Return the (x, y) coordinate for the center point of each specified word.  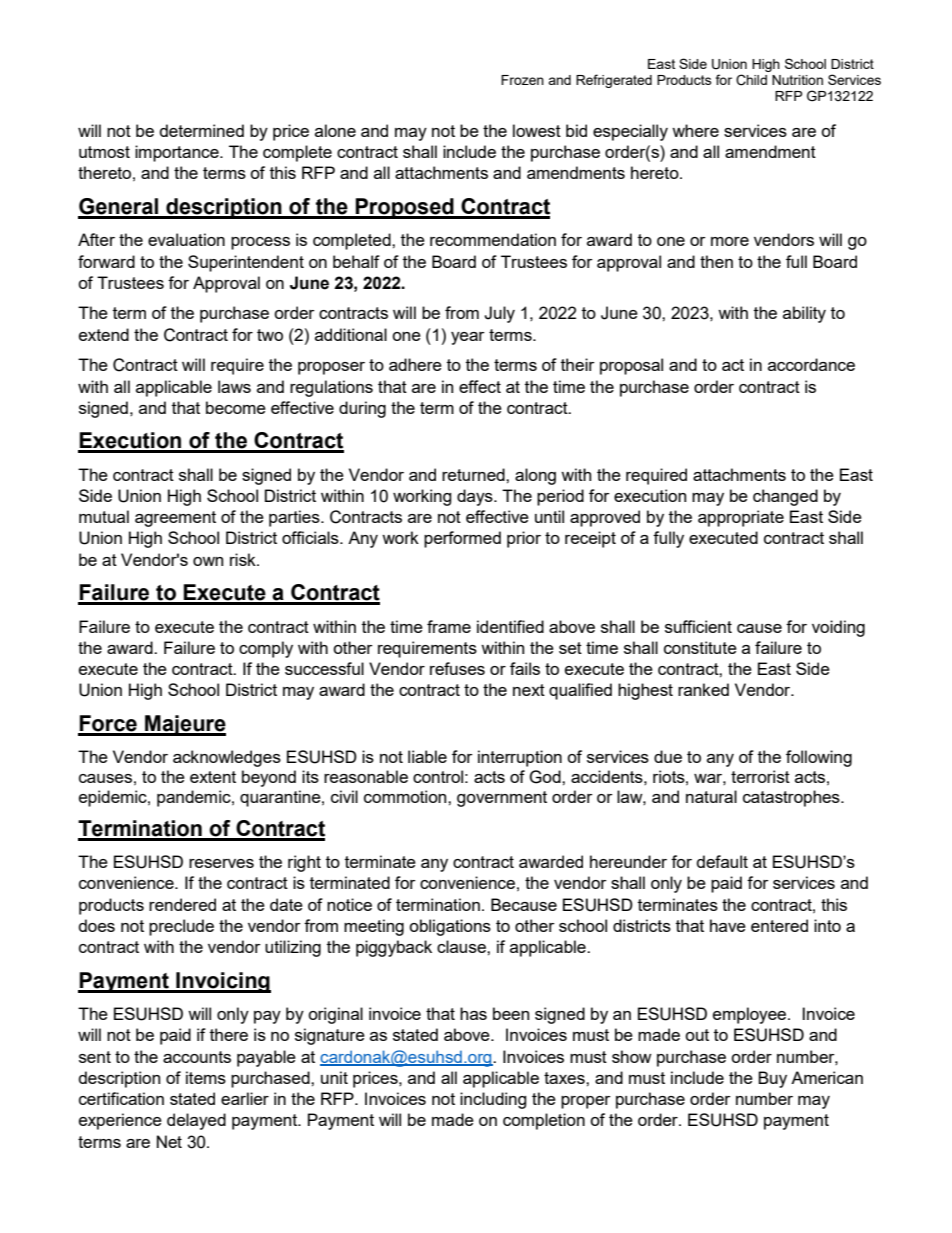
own (208, 561)
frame (449, 626)
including (493, 1100)
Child (751, 80)
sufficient (698, 626)
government (502, 799)
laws (234, 386)
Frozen (522, 80)
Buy (772, 1079)
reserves (221, 863)
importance (178, 153)
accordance (811, 364)
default (722, 861)
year (468, 338)
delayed (196, 1121)
